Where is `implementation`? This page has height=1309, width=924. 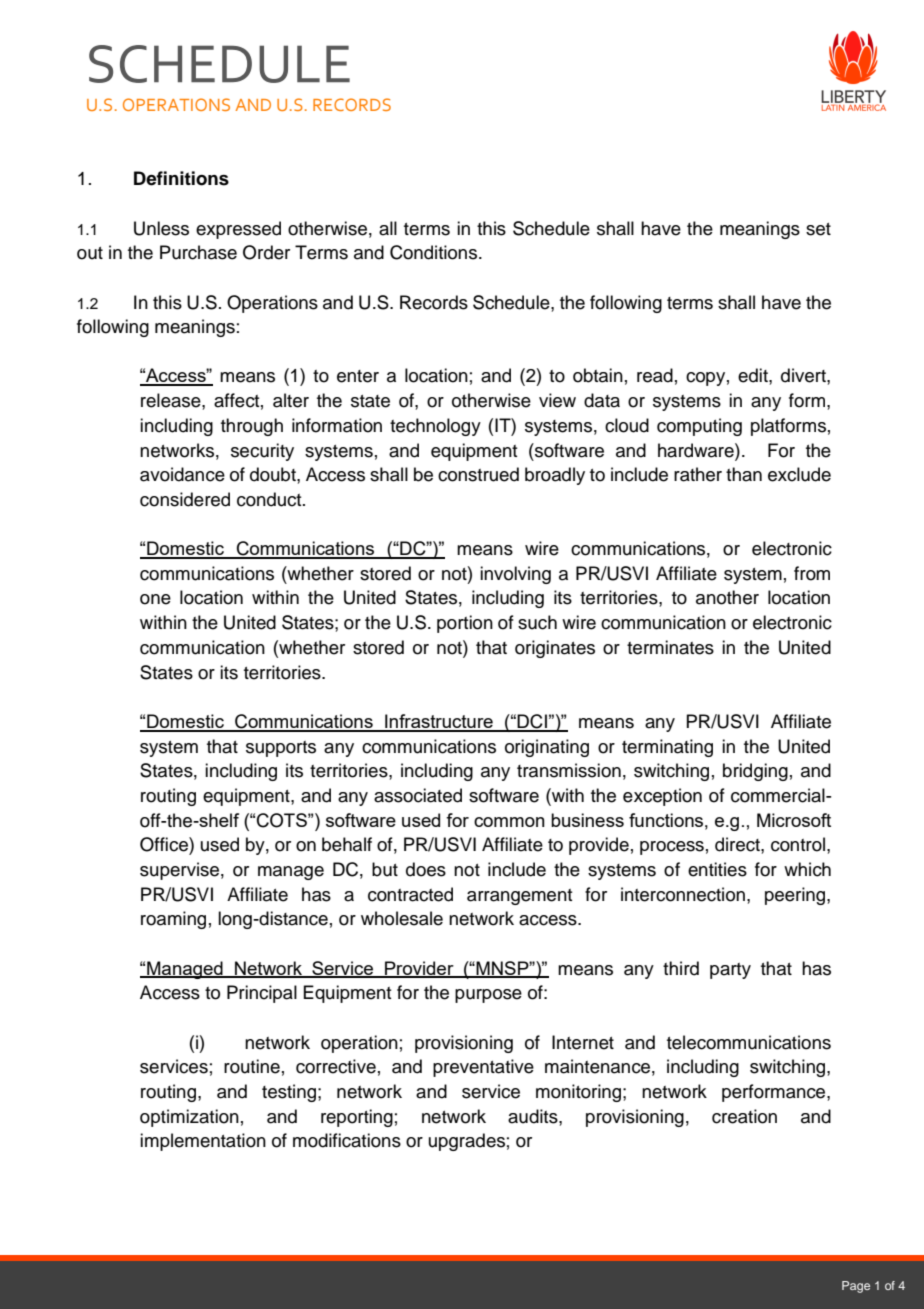
implementation is located at coordinates (203, 1142).
